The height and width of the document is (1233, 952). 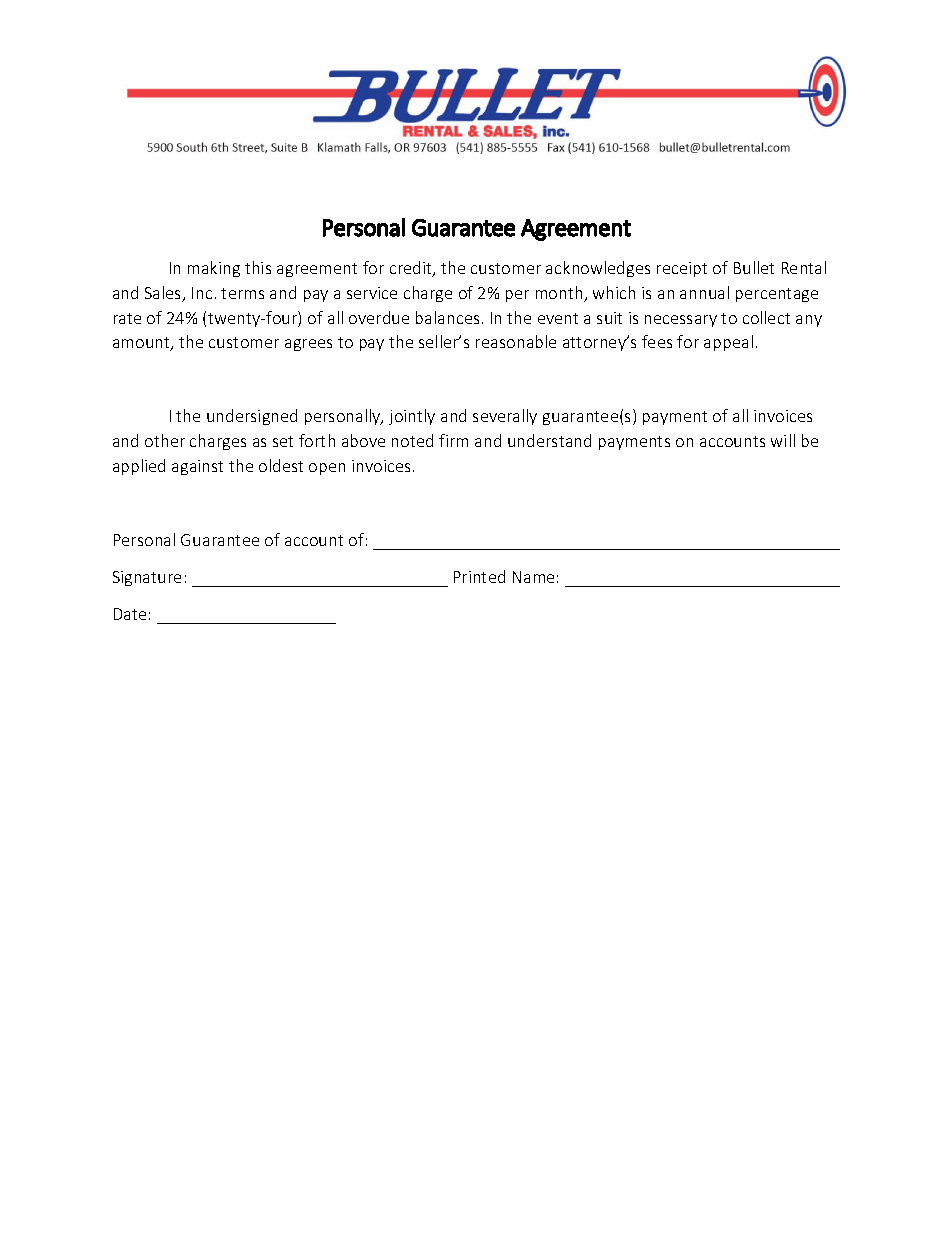 What do you see at coordinates (728, 343) in the document?
I see `appeal` at bounding box center [728, 343].
